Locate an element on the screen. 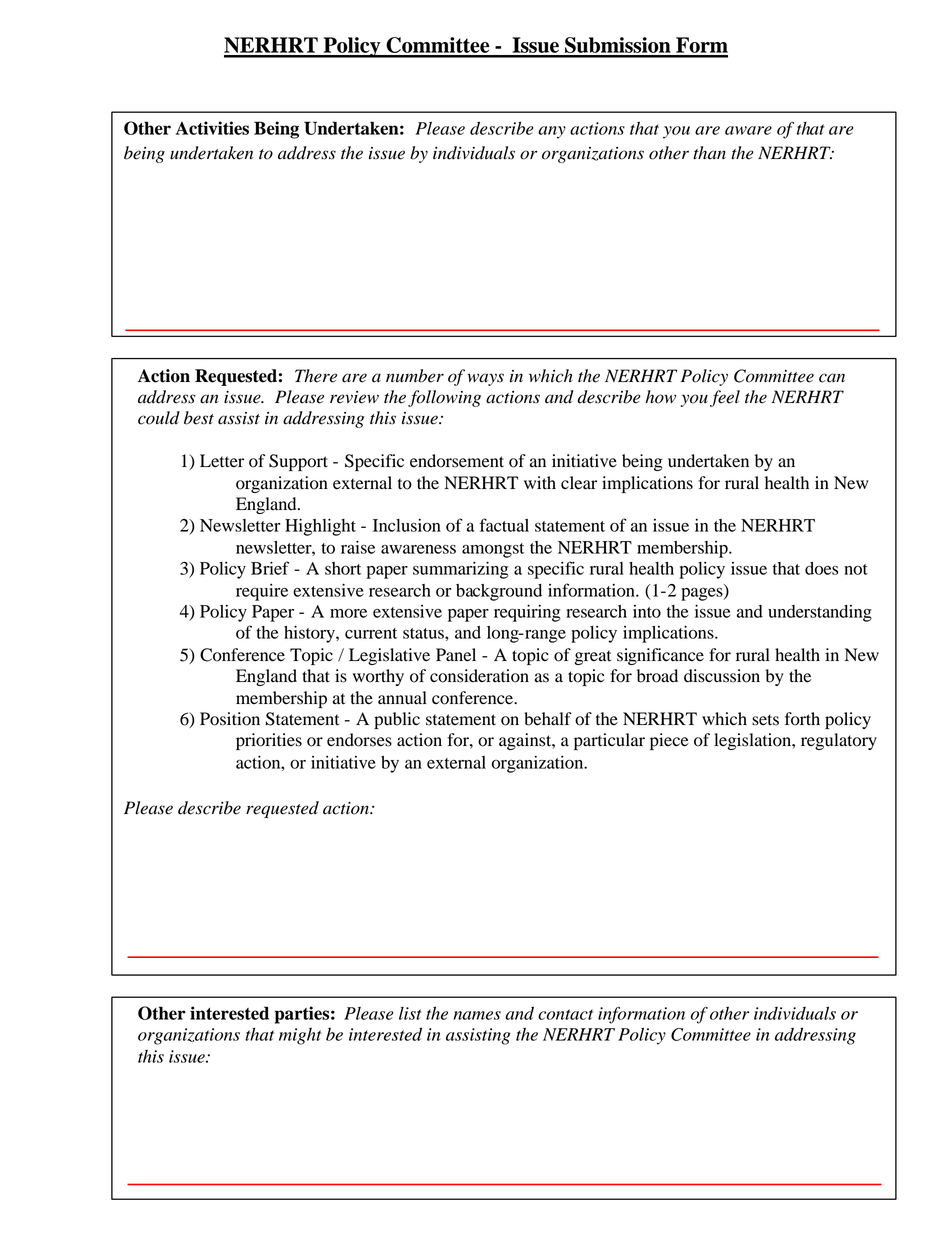 The height and width of the screenshot is (1233, 952). might is located at coordinates (300, 1036).
